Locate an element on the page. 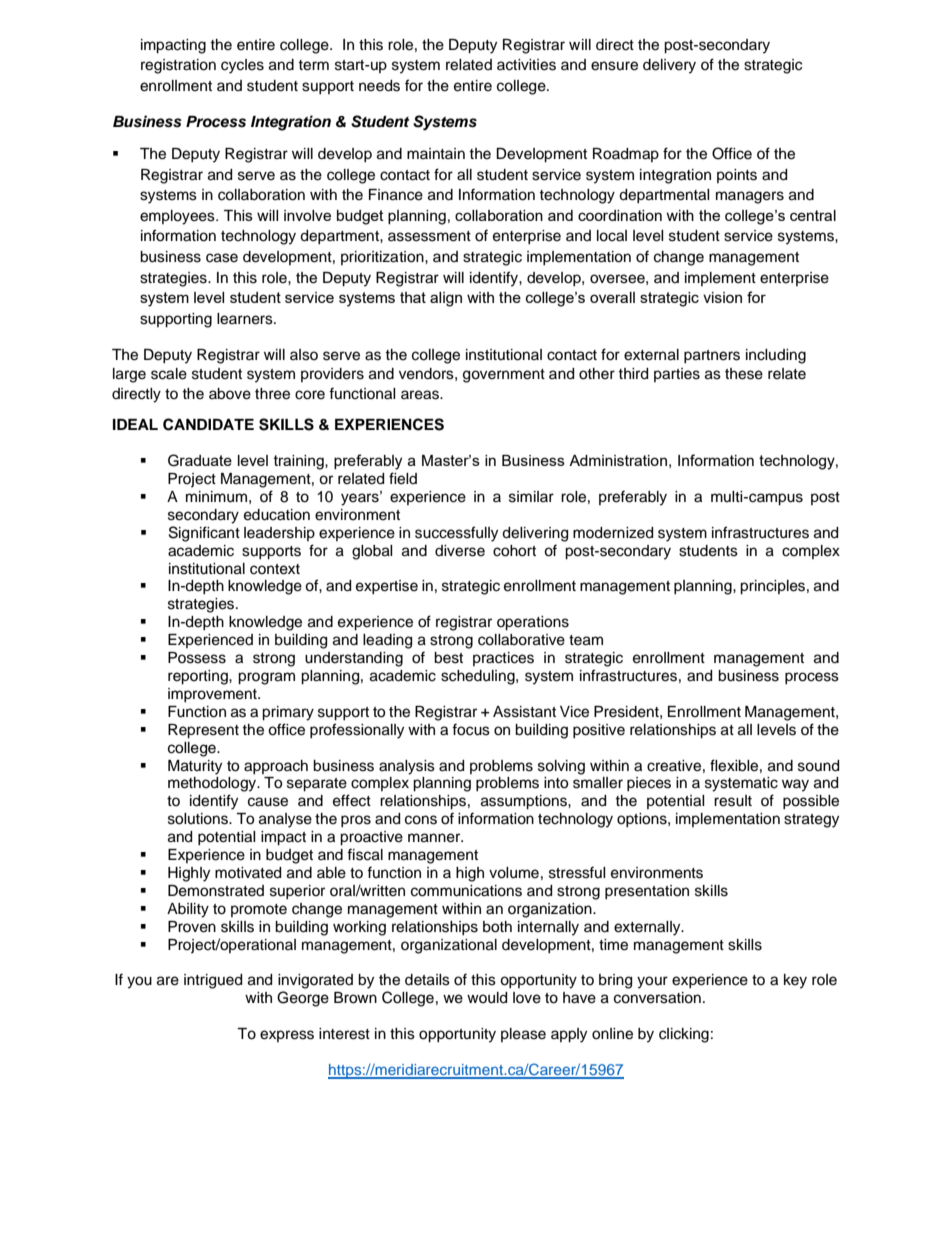 Image resolution: width=952 pixels, height=1233 pixels. activities is located at coordinates (526, 65).
